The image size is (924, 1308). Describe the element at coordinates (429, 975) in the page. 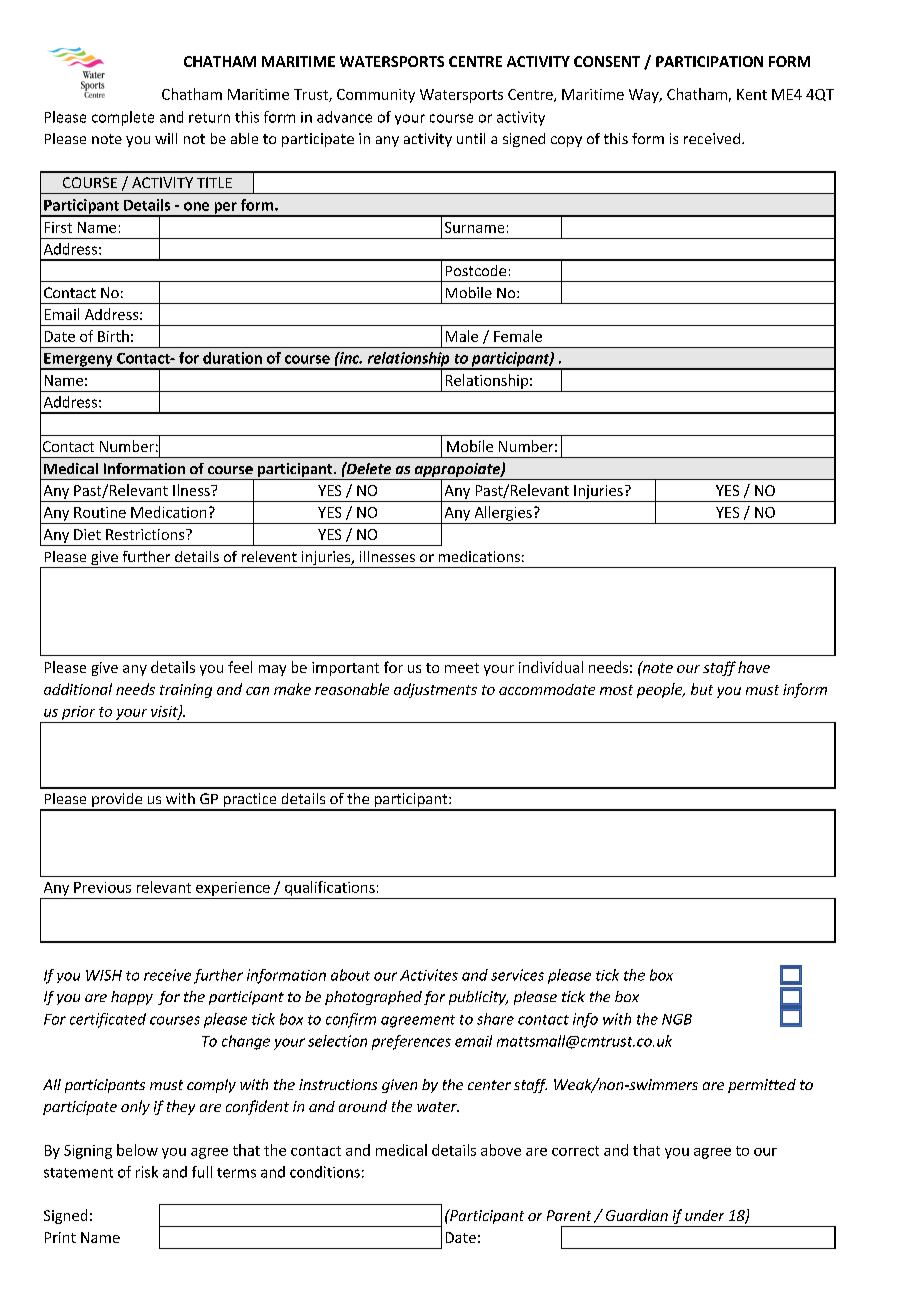

I see `Activites` at that location.
